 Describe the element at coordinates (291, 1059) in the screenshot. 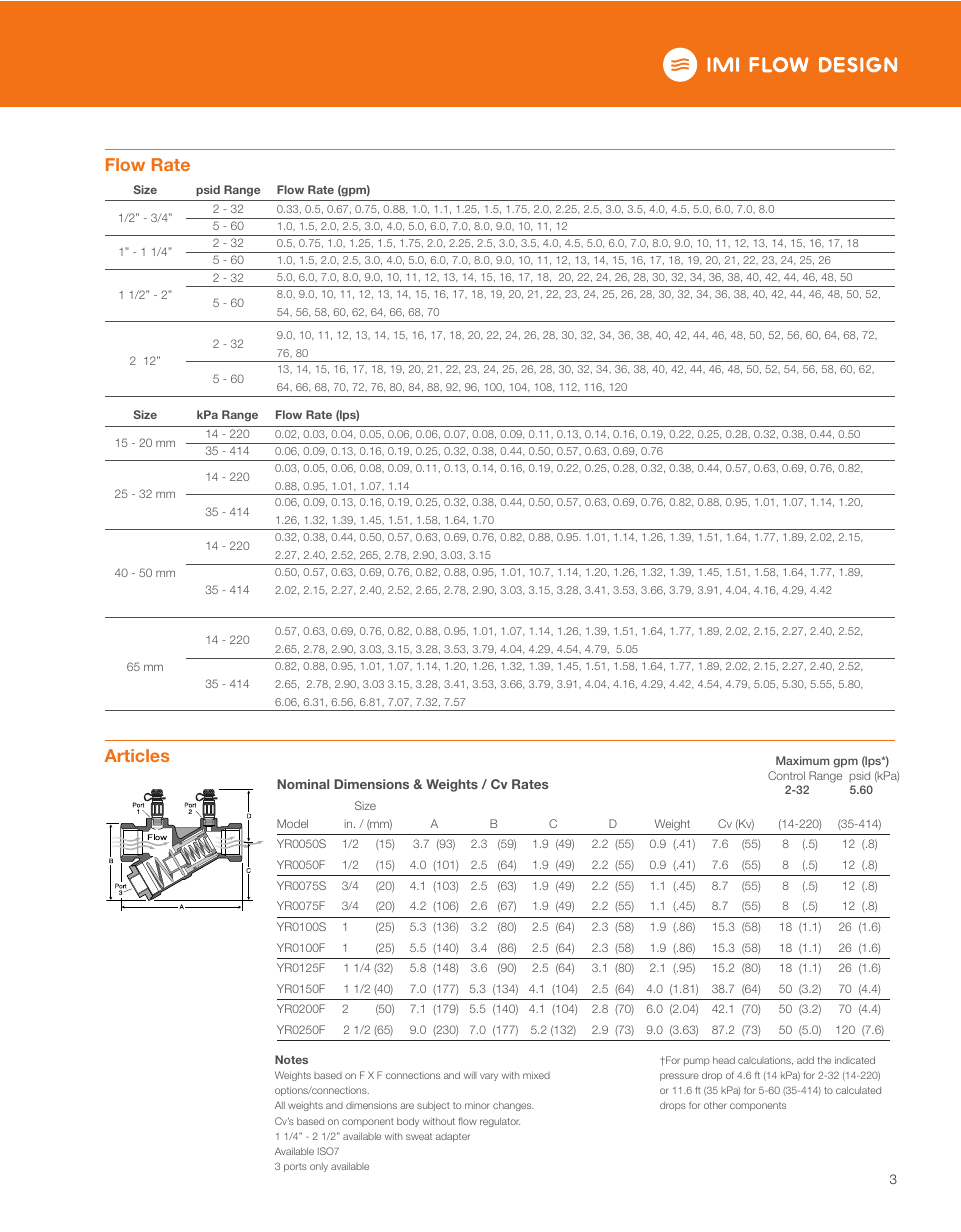

I see `Notes` at that location.
